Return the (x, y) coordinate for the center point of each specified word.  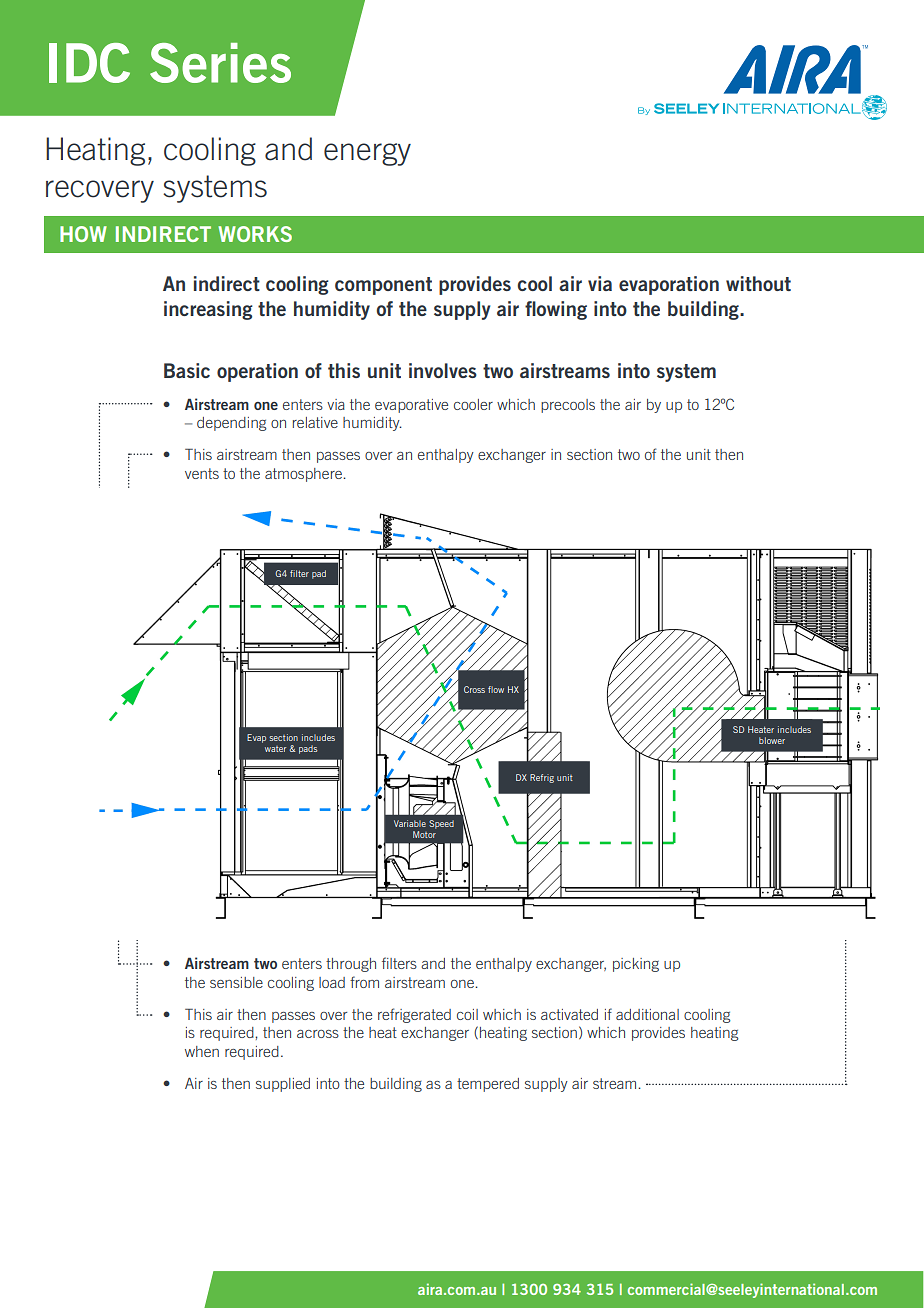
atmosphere (305, 475)
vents (202, 473)
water (275, 749)
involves (443, 370)
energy (367, 154)
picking (636, 965)
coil (467, 1014)
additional (647, 1014)
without (758, 283)
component (383, 286)
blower (772, 740)
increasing (208, 310)
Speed (441, 824)
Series (220, 63)
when (202, 1051)
